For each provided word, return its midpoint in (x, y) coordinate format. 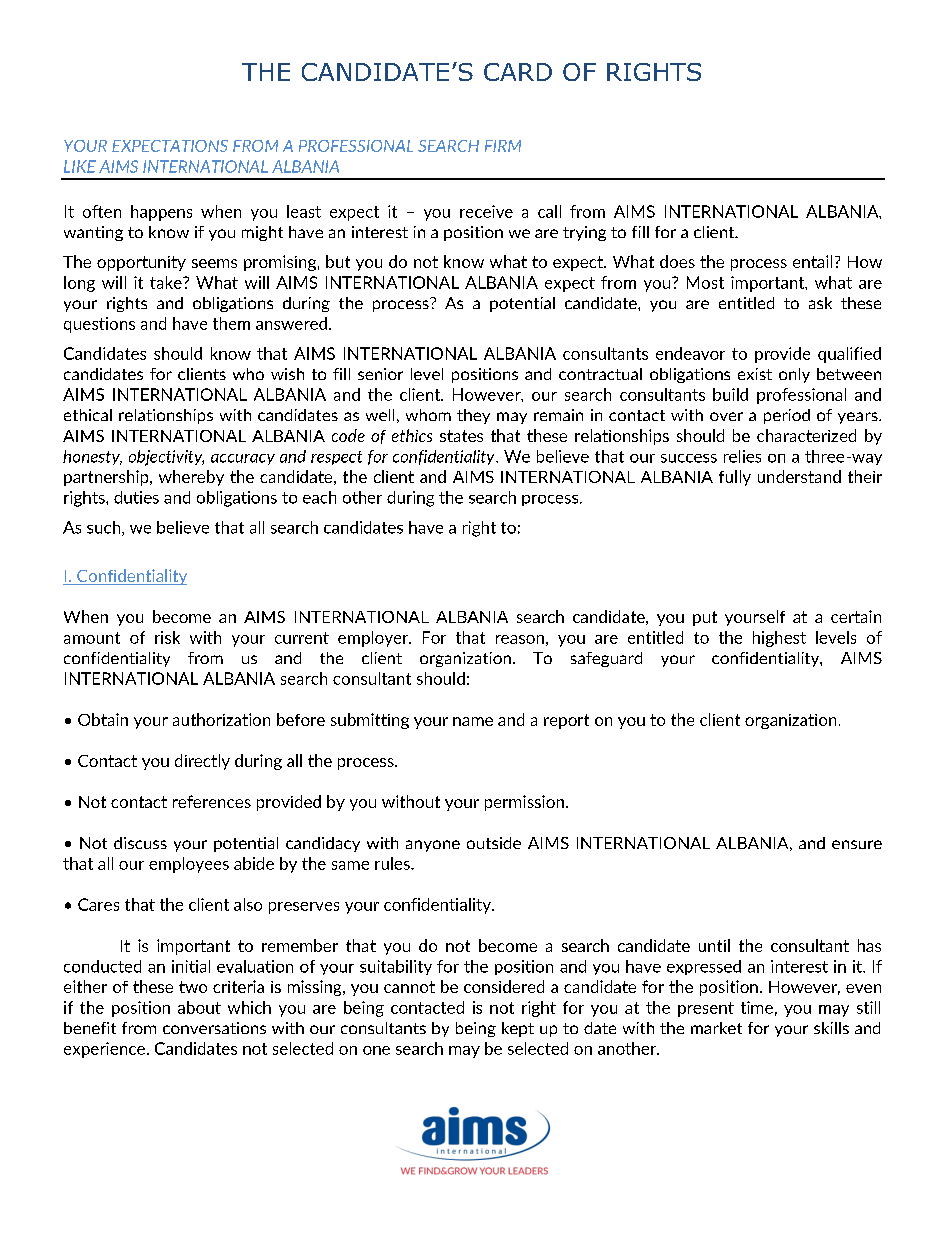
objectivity (166, 458)
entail (812, 261)
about (199, 1007)
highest (779, 639)
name (473, 721)
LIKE (80, 166)
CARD (518, 72)
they (473, 416)
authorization (221, 719)
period (787, 416)
